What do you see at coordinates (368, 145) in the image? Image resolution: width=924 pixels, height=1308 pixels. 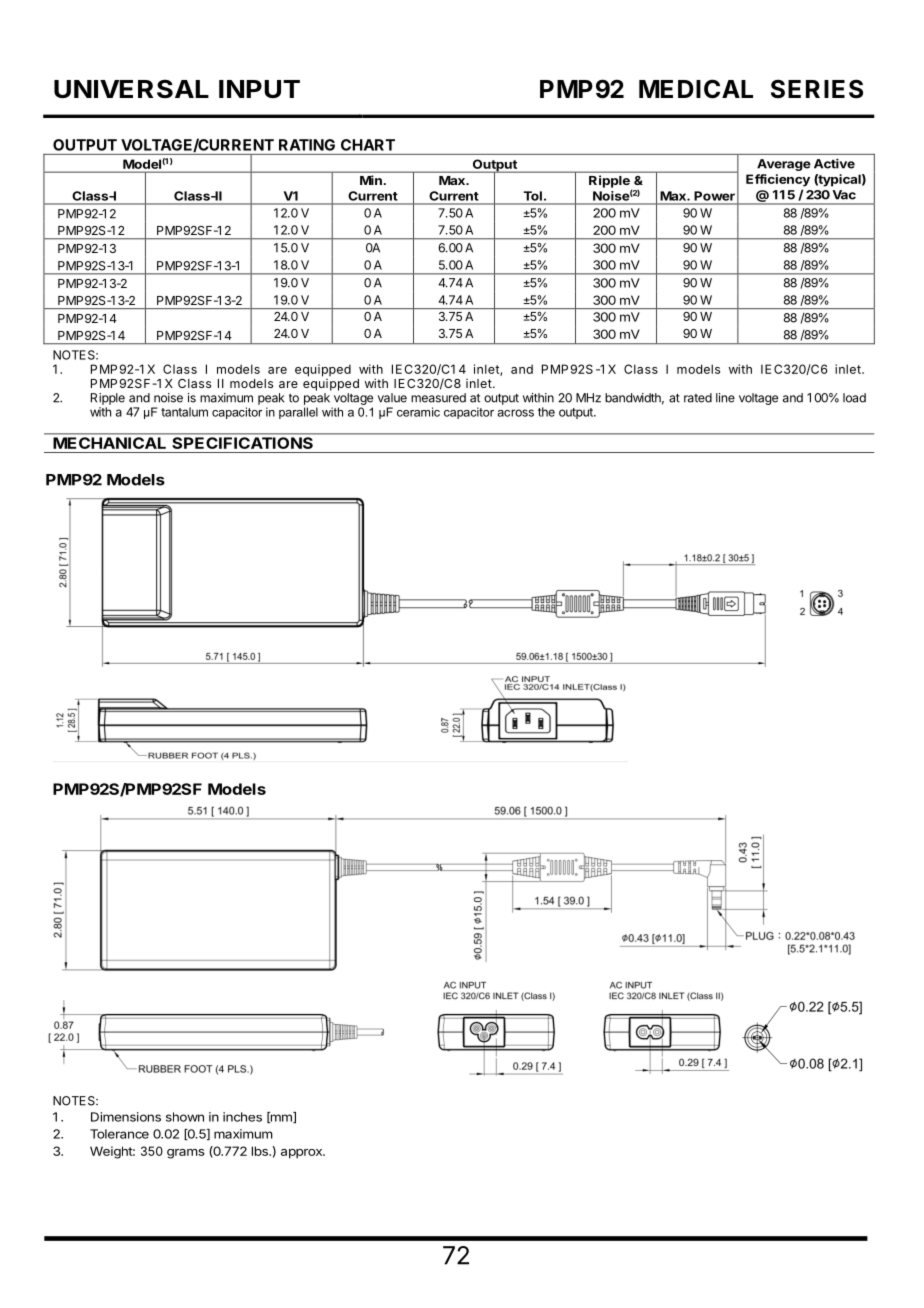 I see `CHART` at bounding box center [368, 145].
